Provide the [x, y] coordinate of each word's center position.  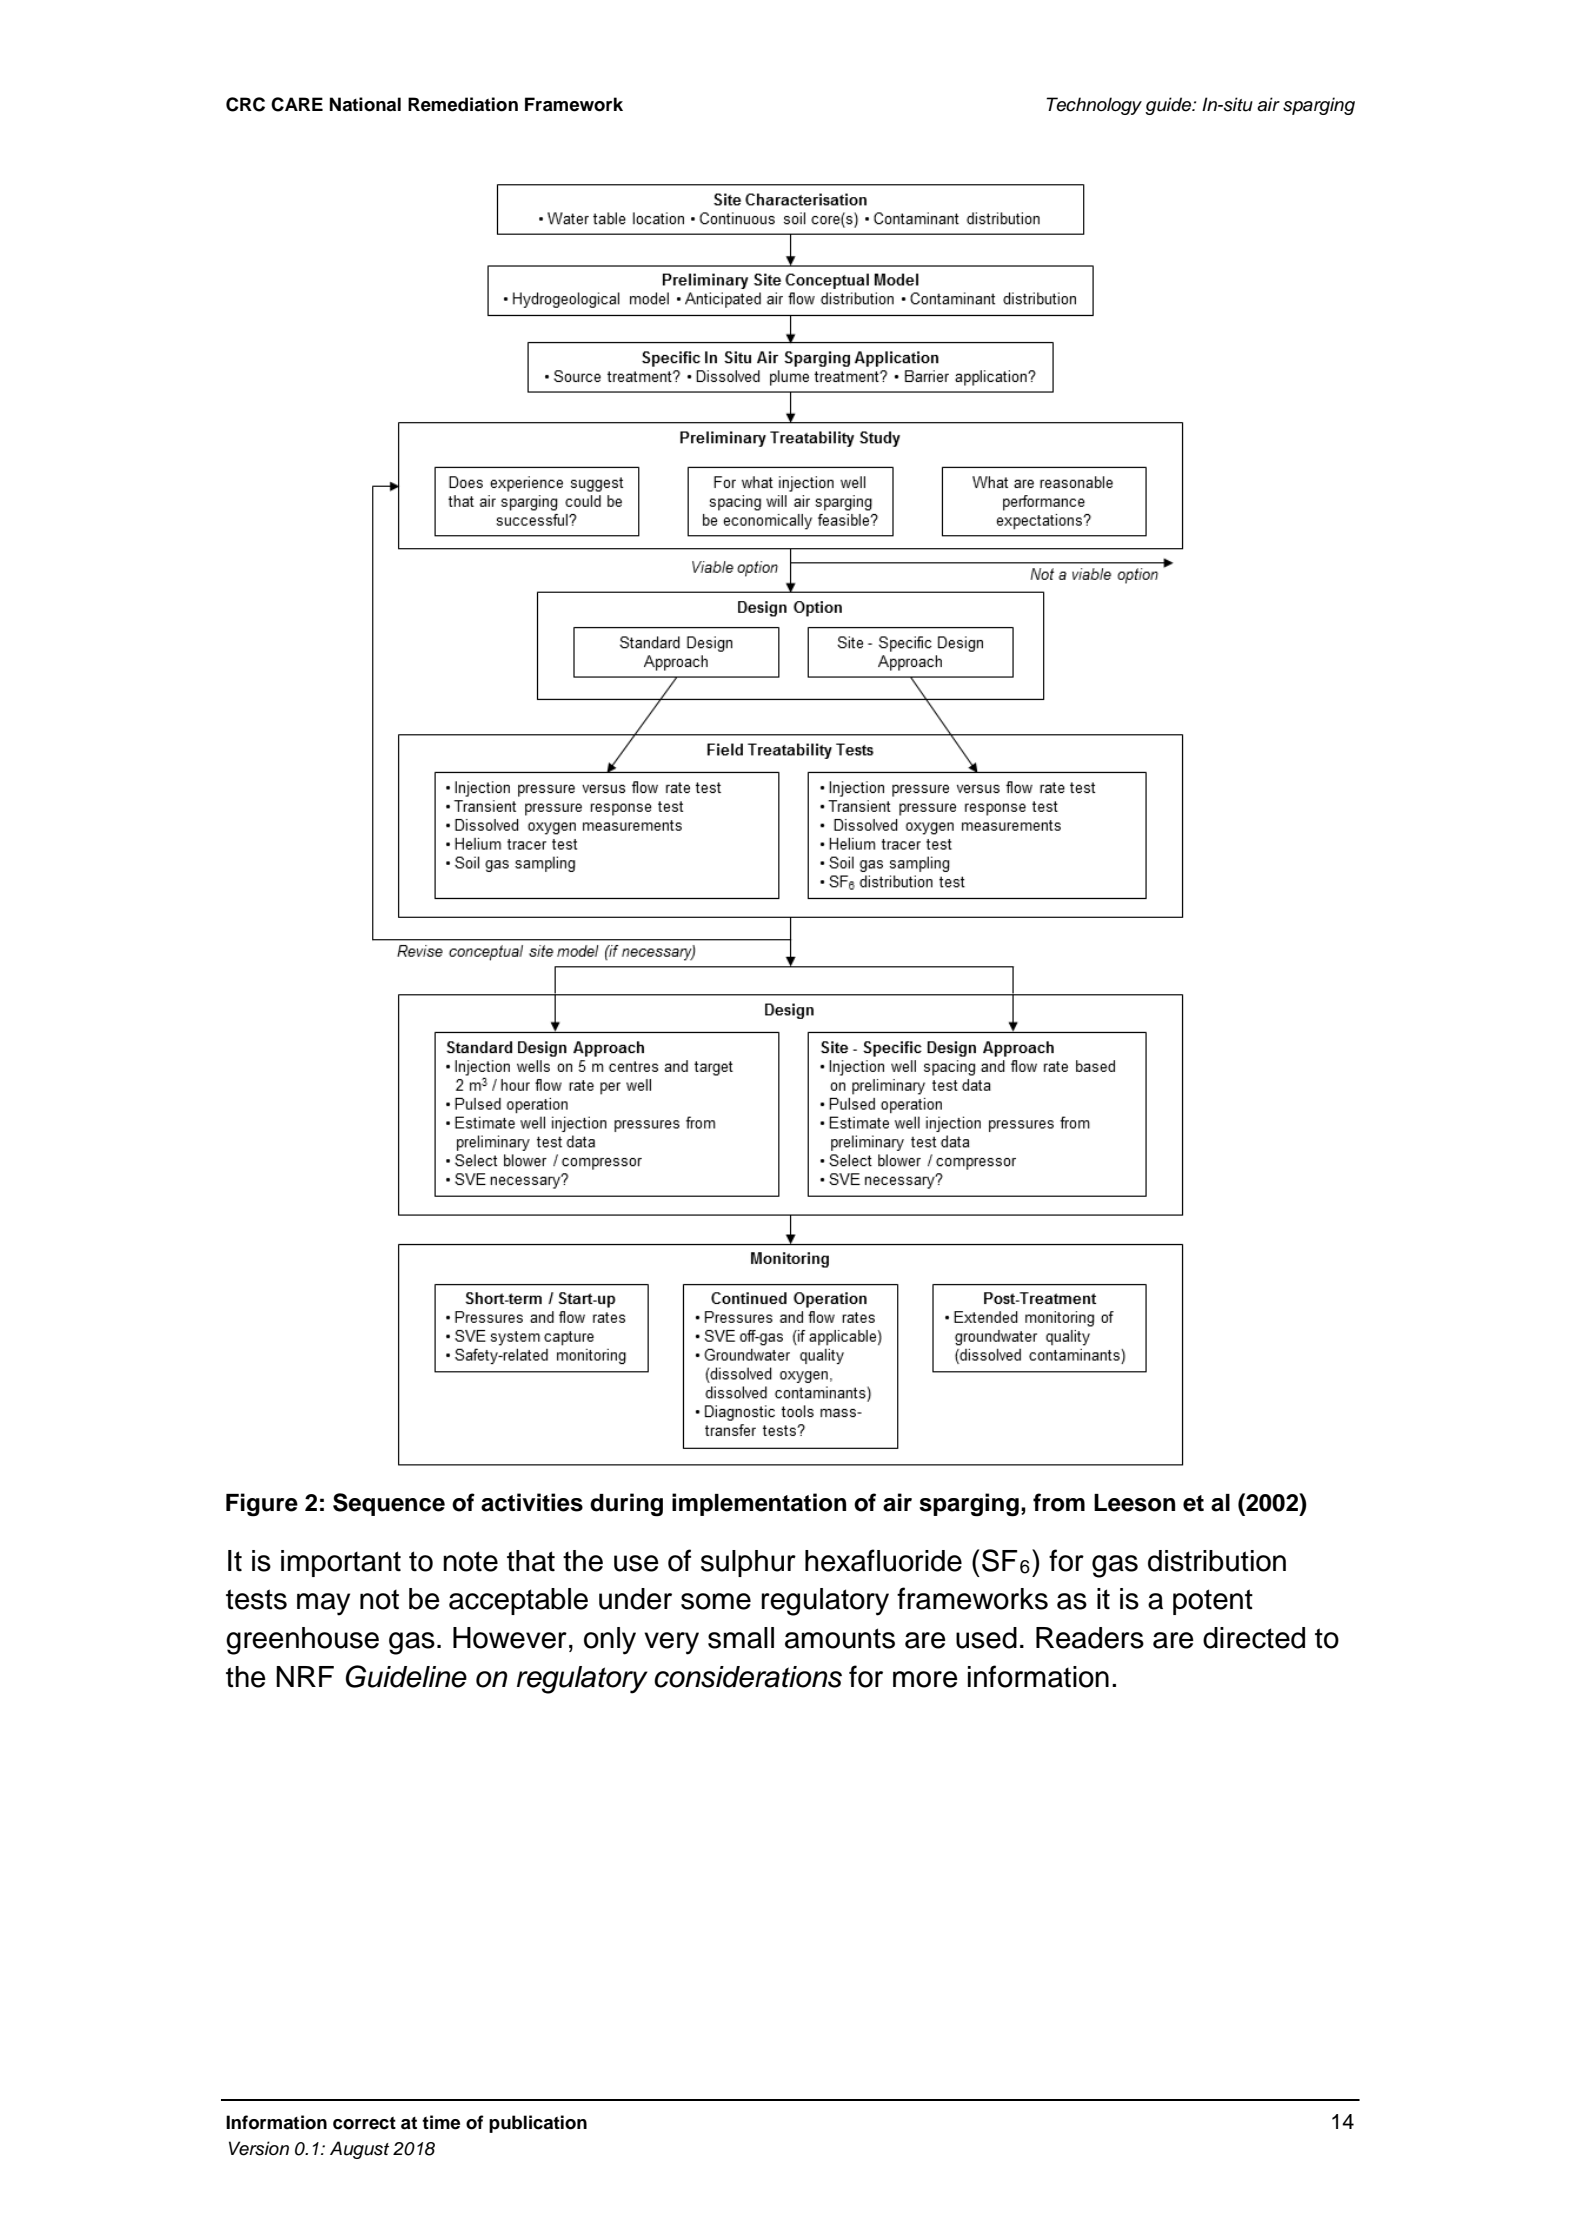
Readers [1090, 1638]
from [1059, 1502]
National [365, 104]
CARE [297, 104]
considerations [748, 1677]
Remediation [463, 104]
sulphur [748, 1563]
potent [1213, 1602]
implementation [759, 1504]
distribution [1217, 1561]
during [626, 1504]
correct [364, 2123]
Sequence [389, 1504]
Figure [262, 1505]
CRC [245, 104]
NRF [305, 1676]
